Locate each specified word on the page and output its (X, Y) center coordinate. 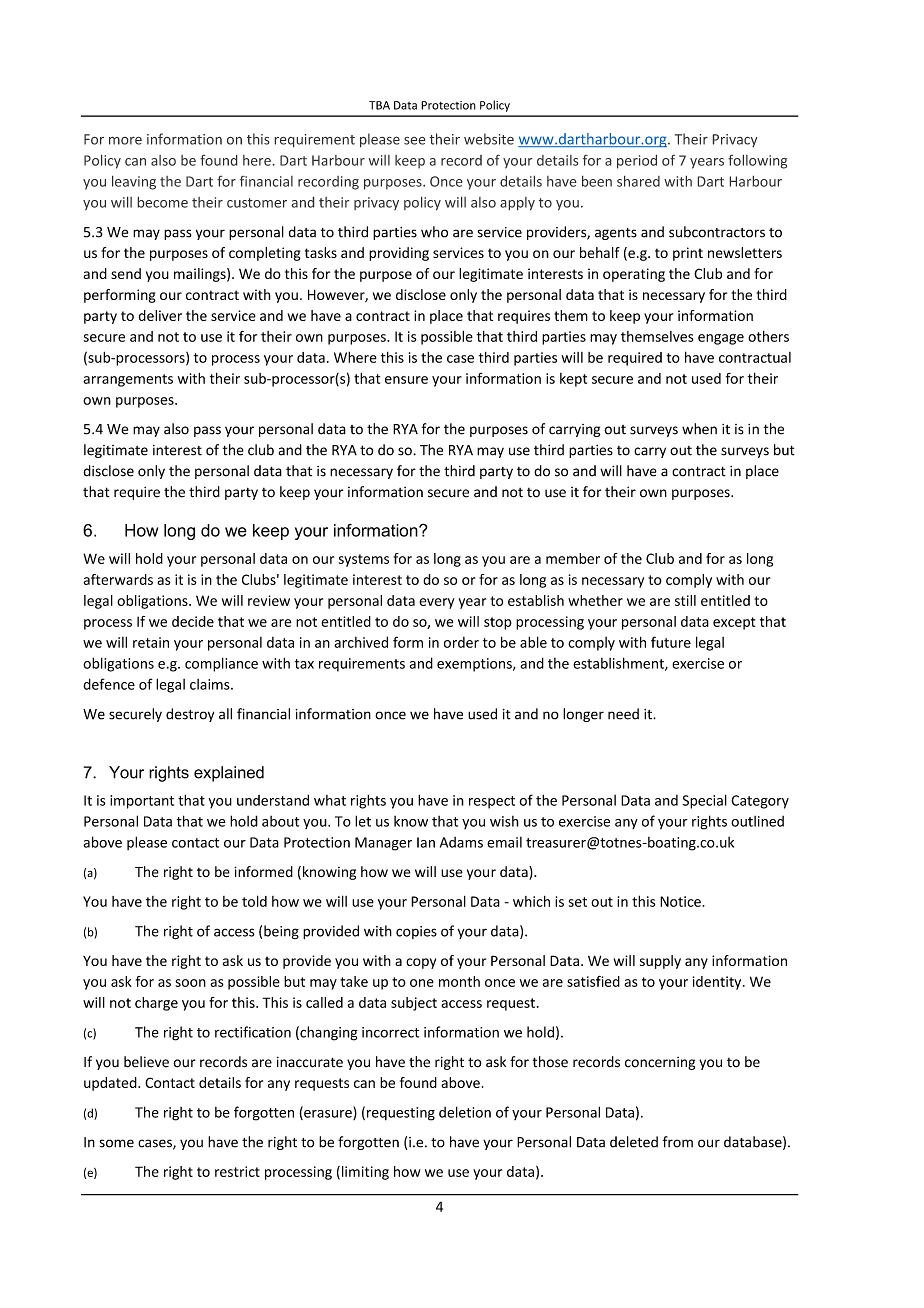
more (125, 140)
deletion (465, 1112)
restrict (237, 1171)
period (637, 161)
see (414, 141)
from (678, 1142)
